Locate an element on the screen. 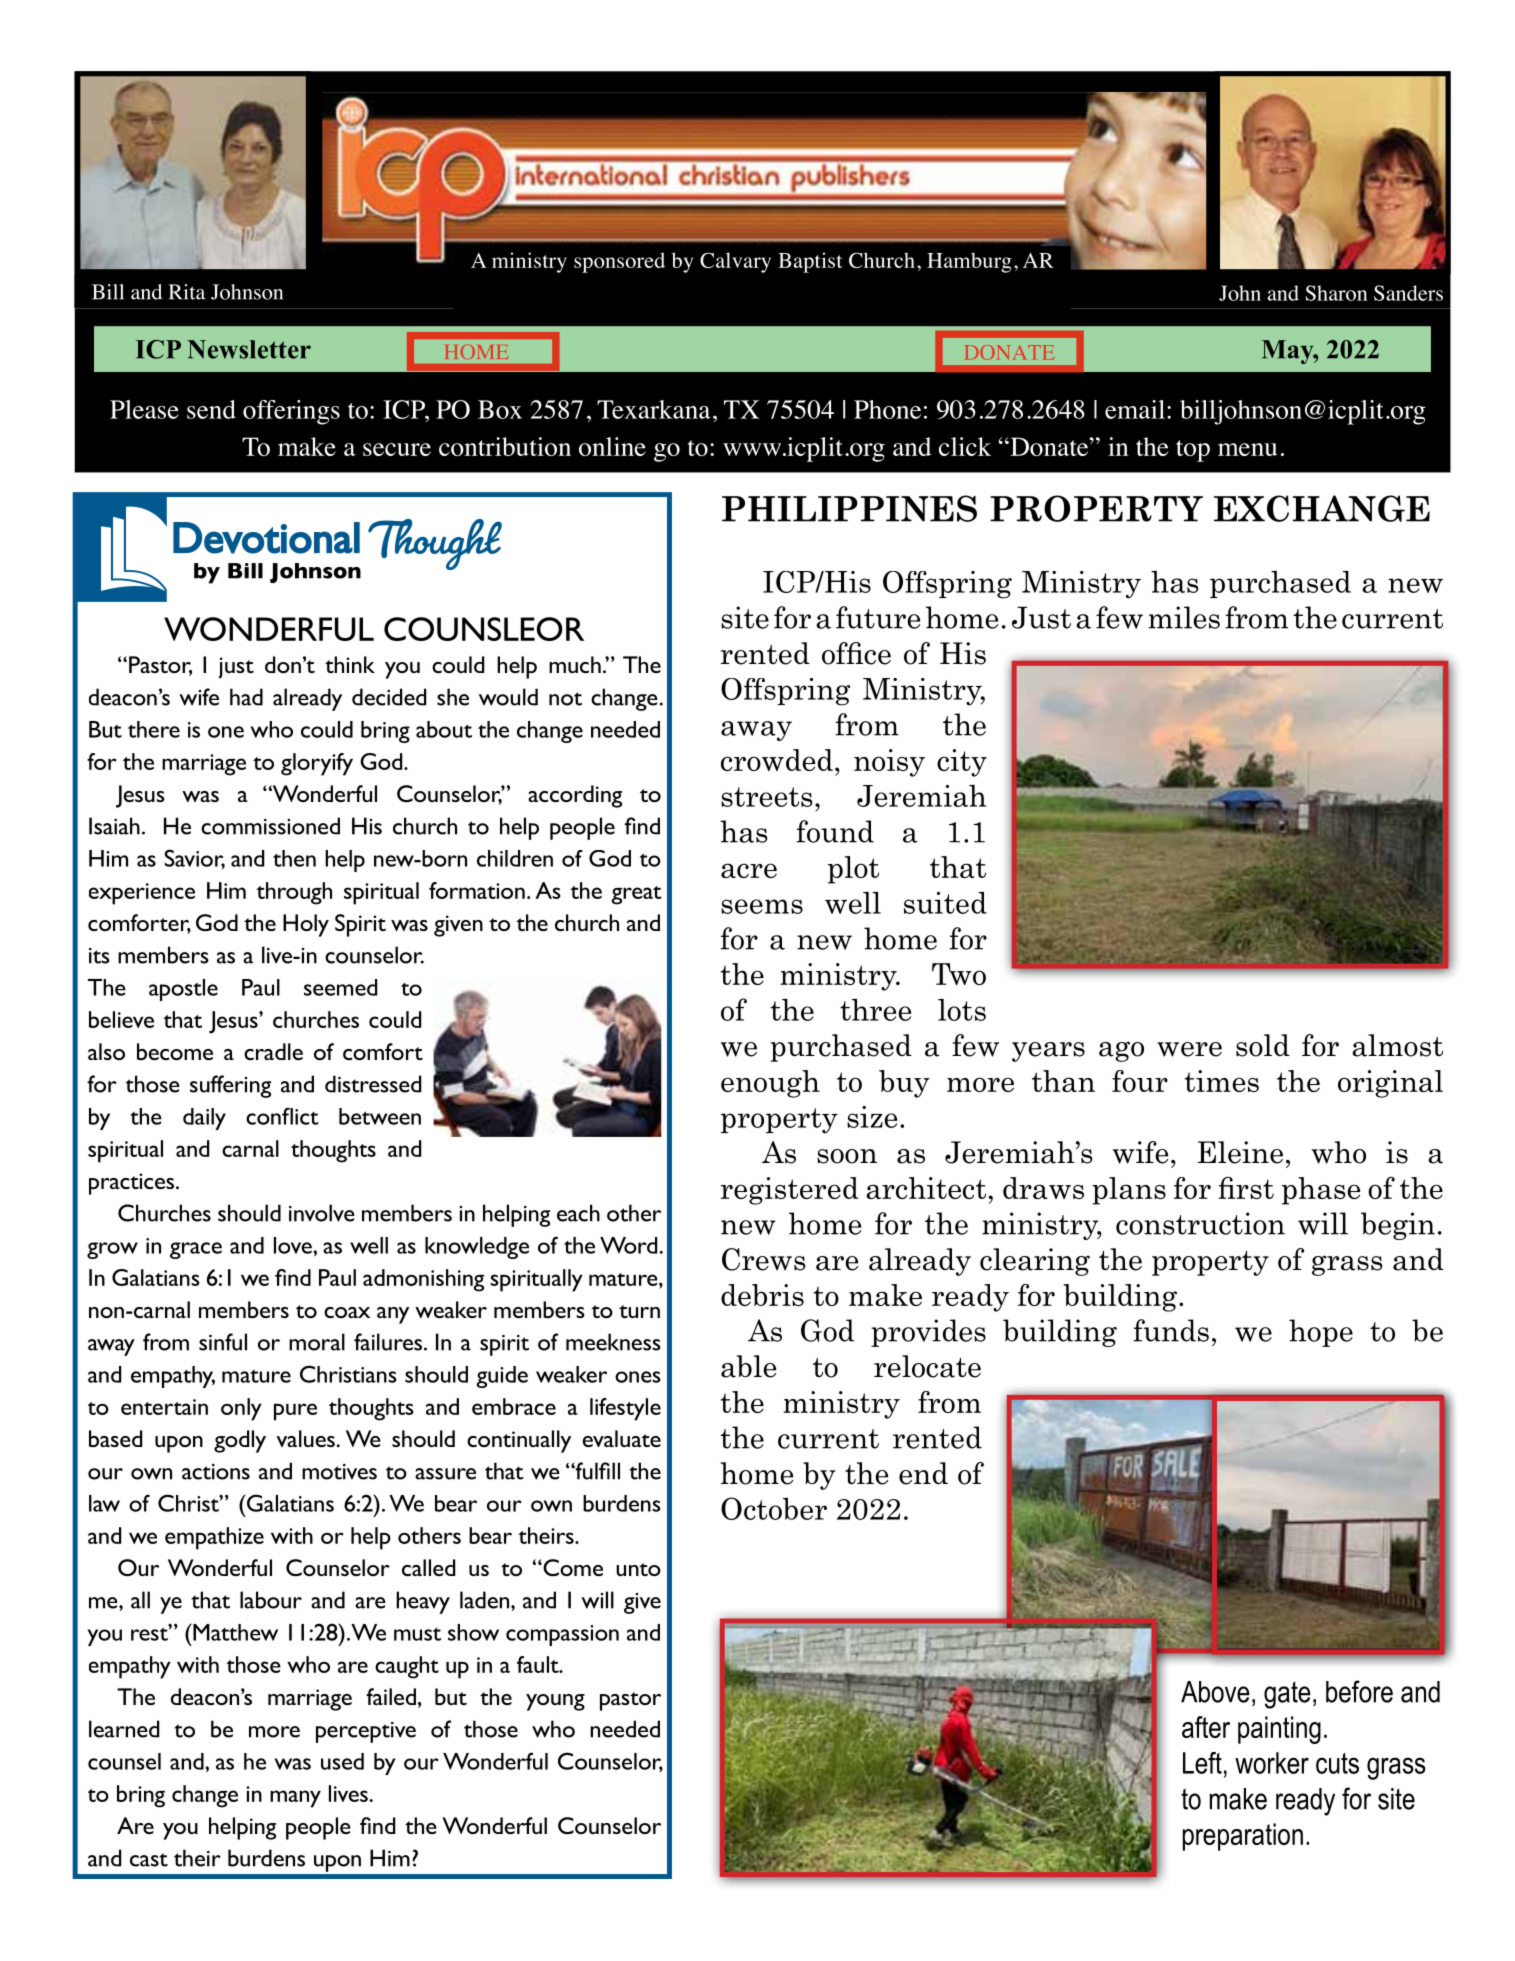 Image resolution: width=1515 pixels, height=1961 pixels. enough is located at coordinates (770, 1084).
